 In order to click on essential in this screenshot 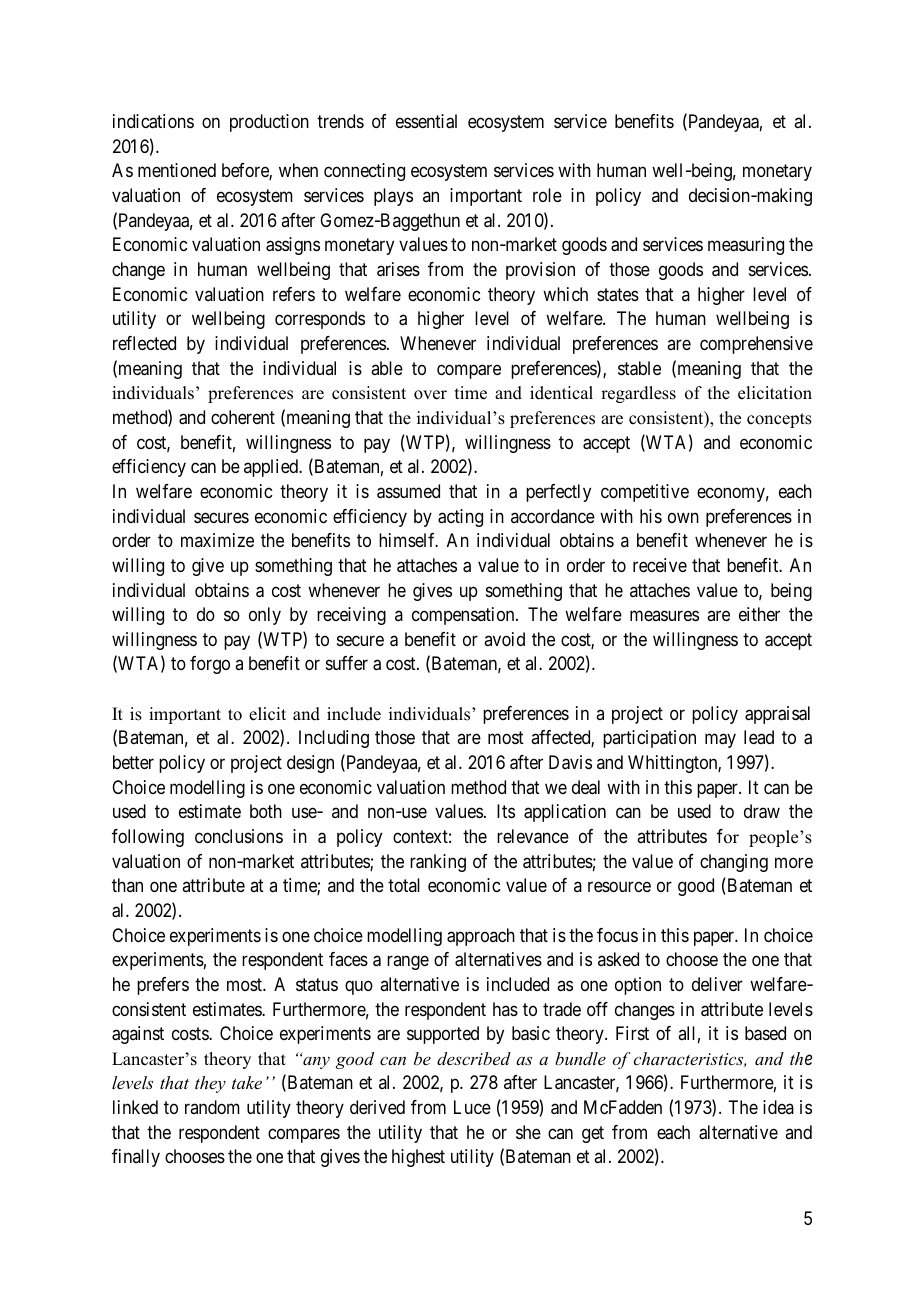, I will do `click(426, 121)`.
